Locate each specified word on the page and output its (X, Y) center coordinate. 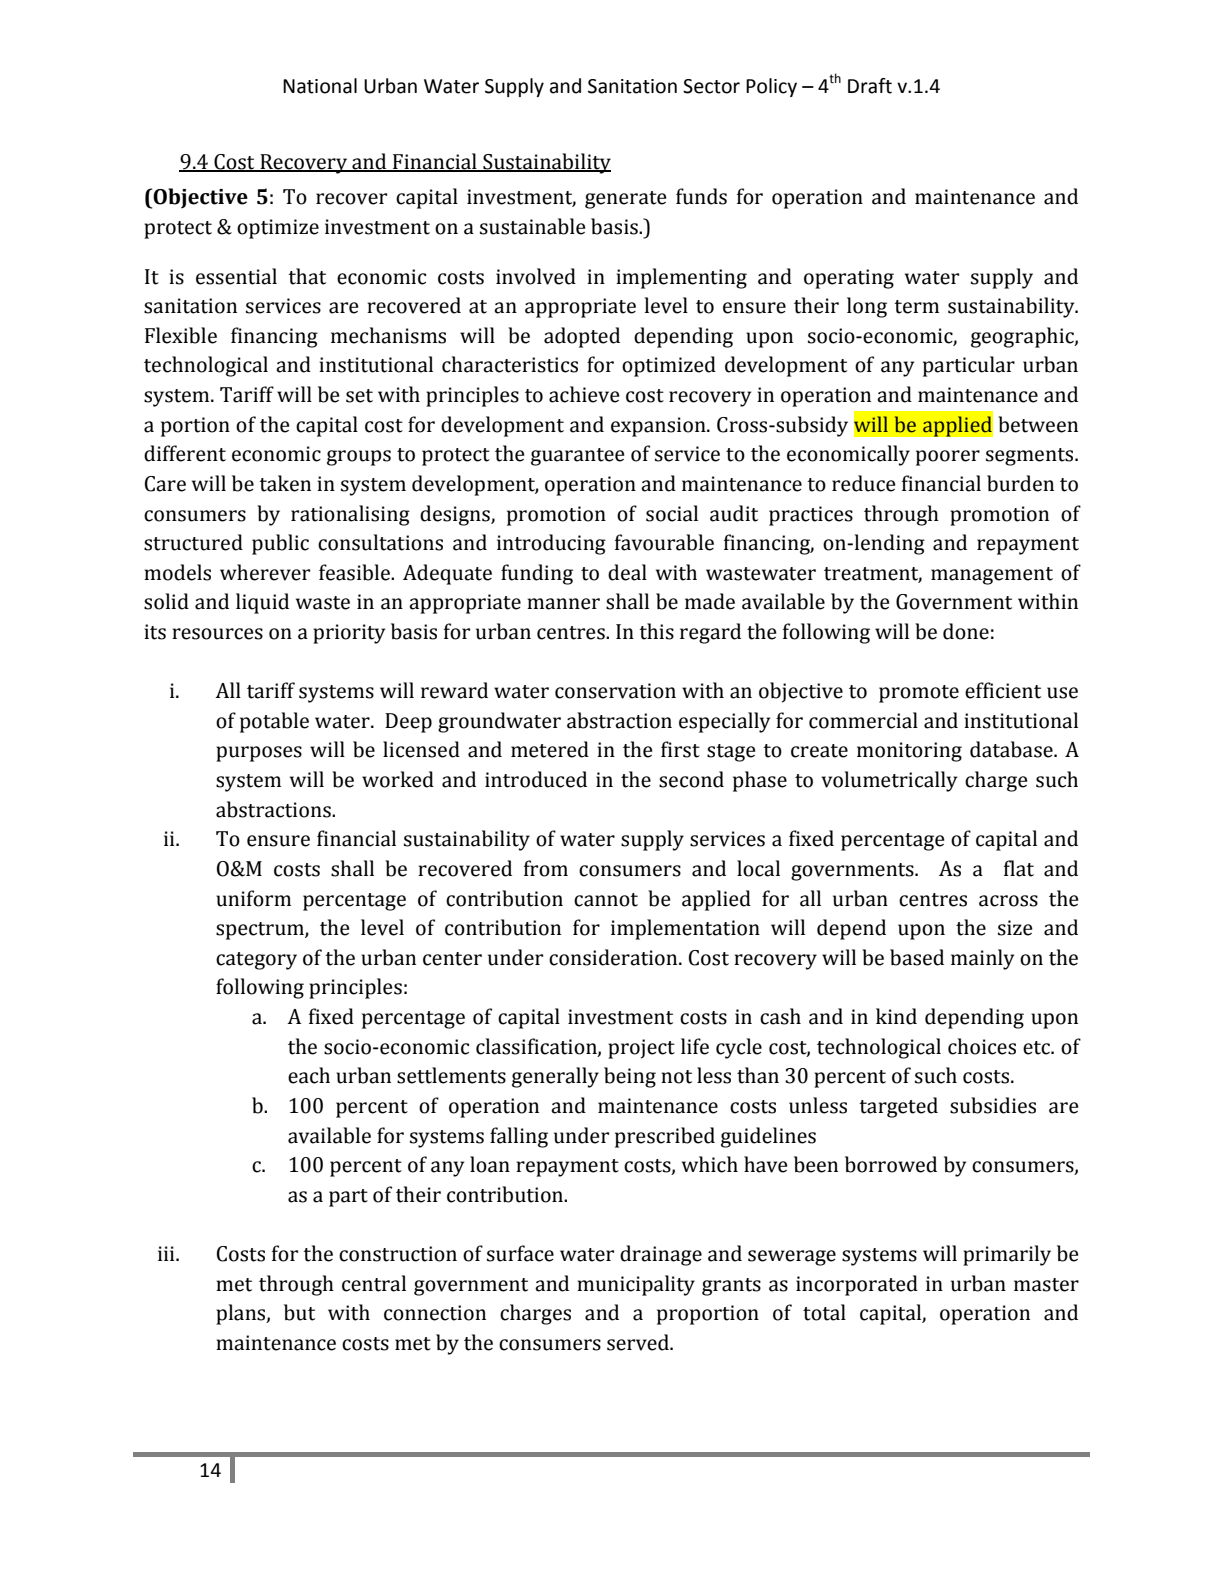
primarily (1007, 1255)
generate (625, 200)
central (374, 1283)
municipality (636, 1285)
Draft (870, 86)
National (320, 86)
